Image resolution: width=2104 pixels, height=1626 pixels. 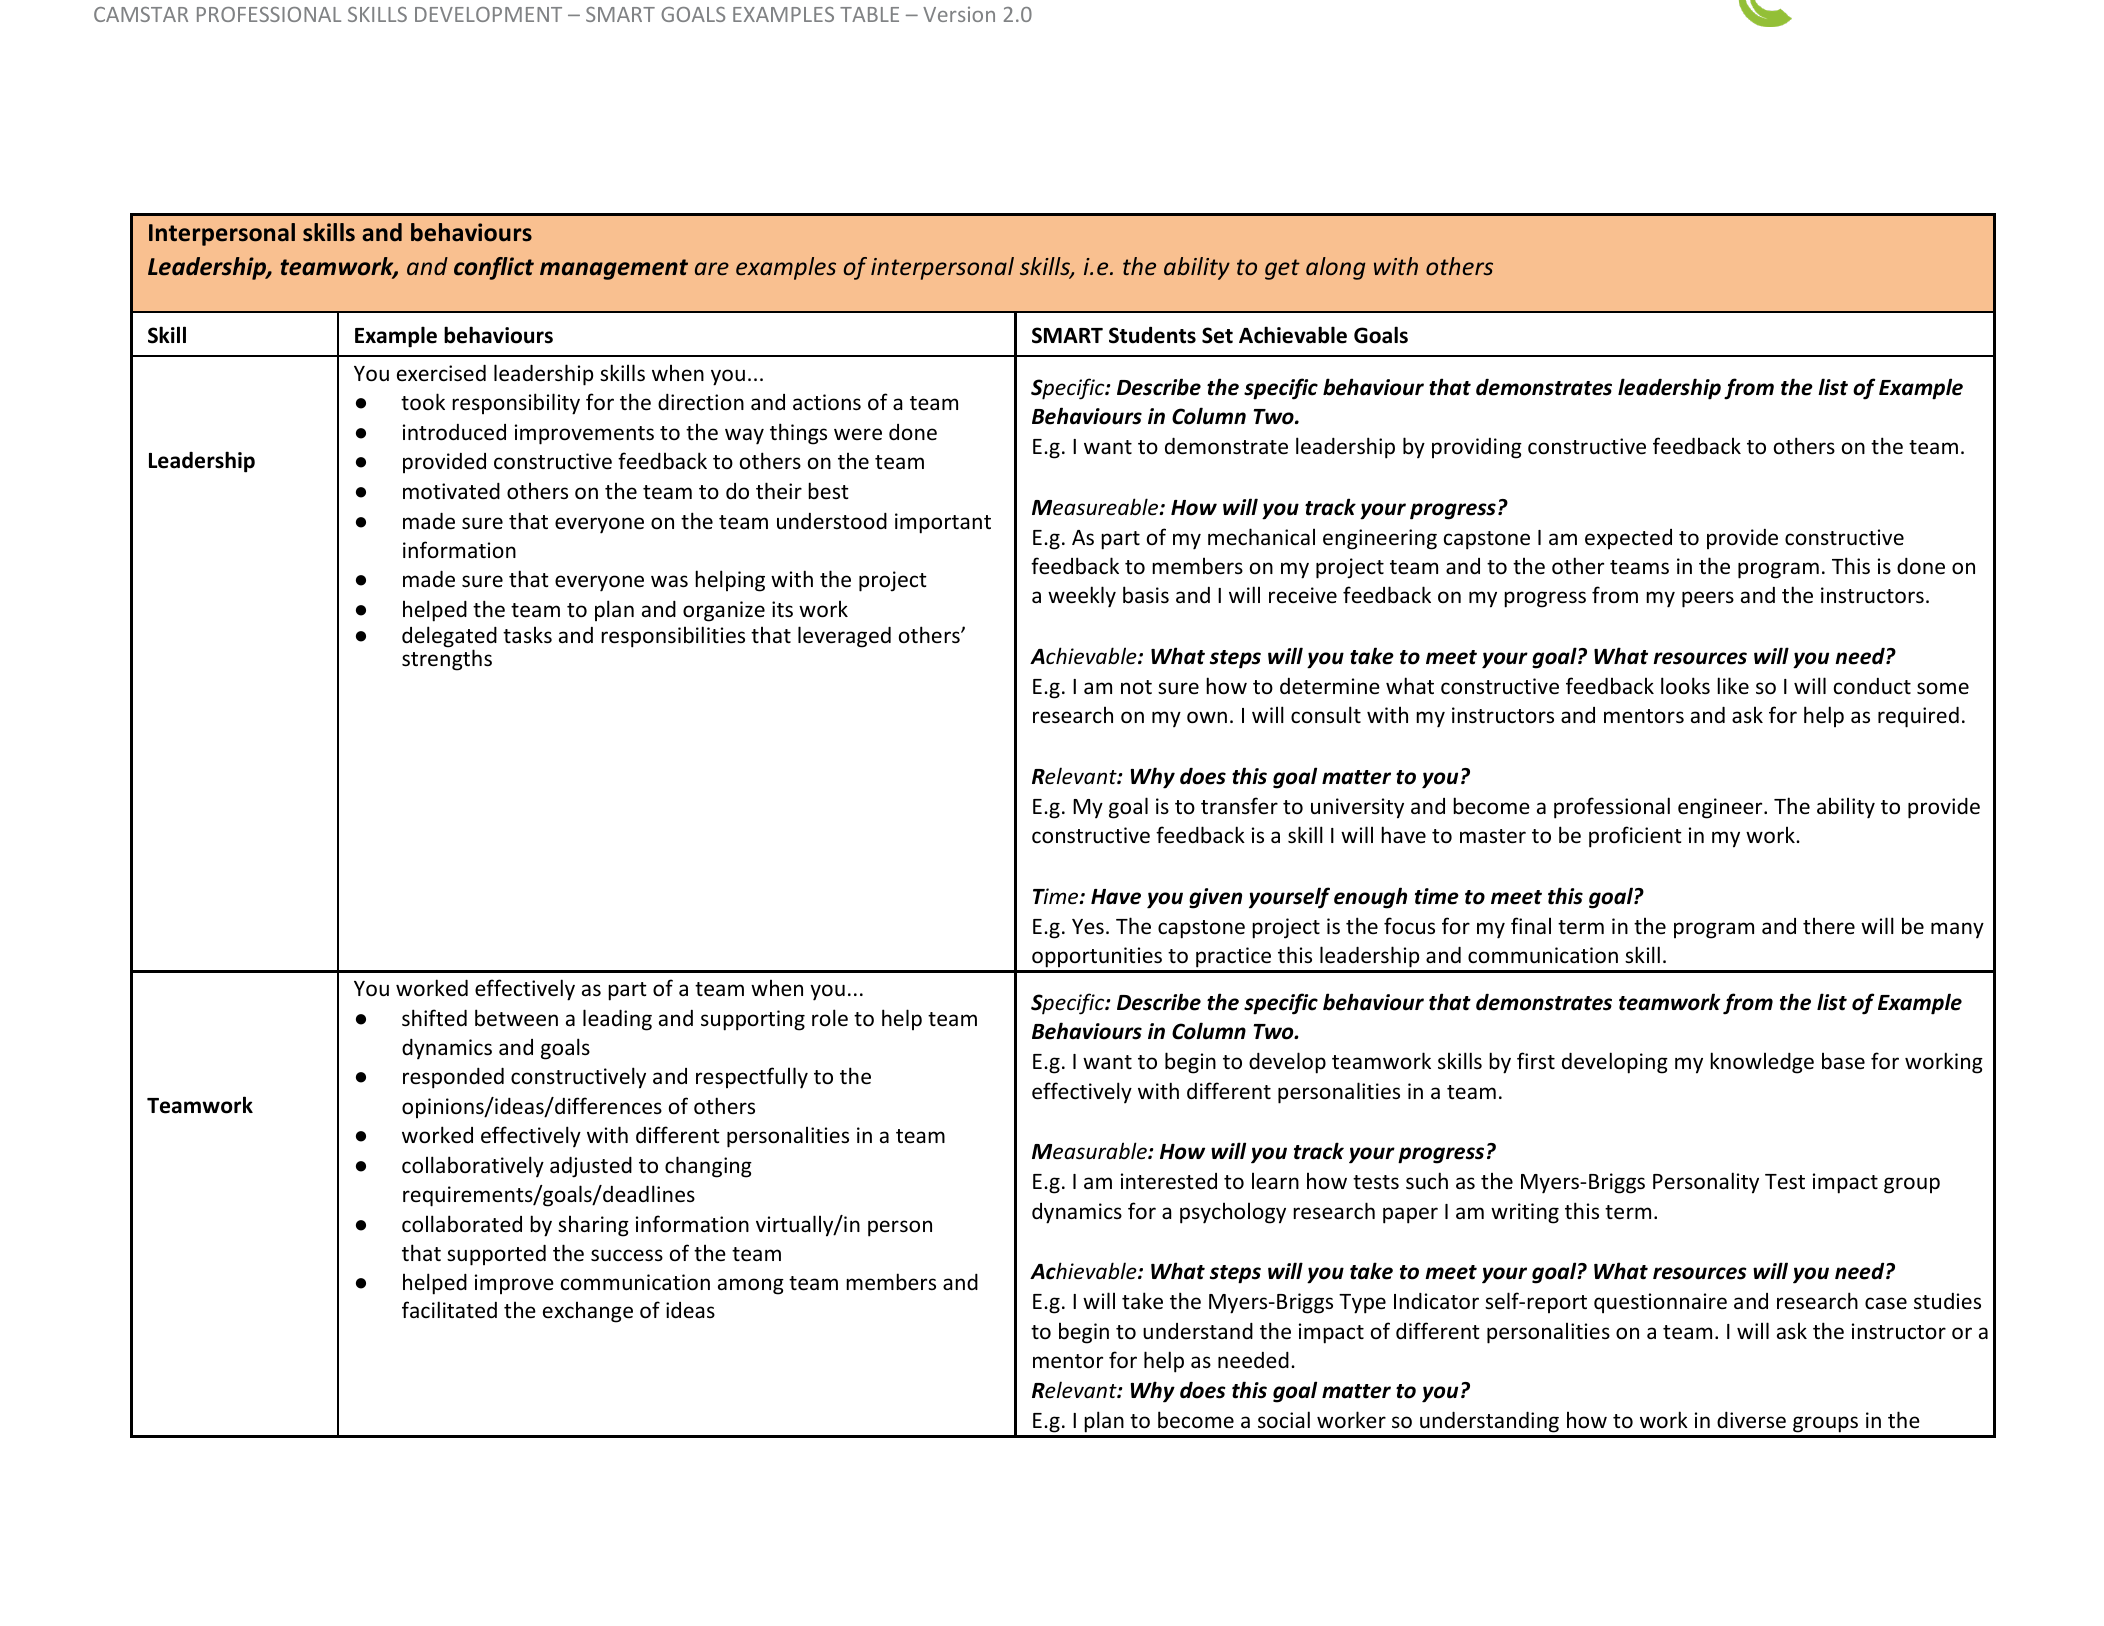 I want to click on like, so click(x=1733, y=685).
